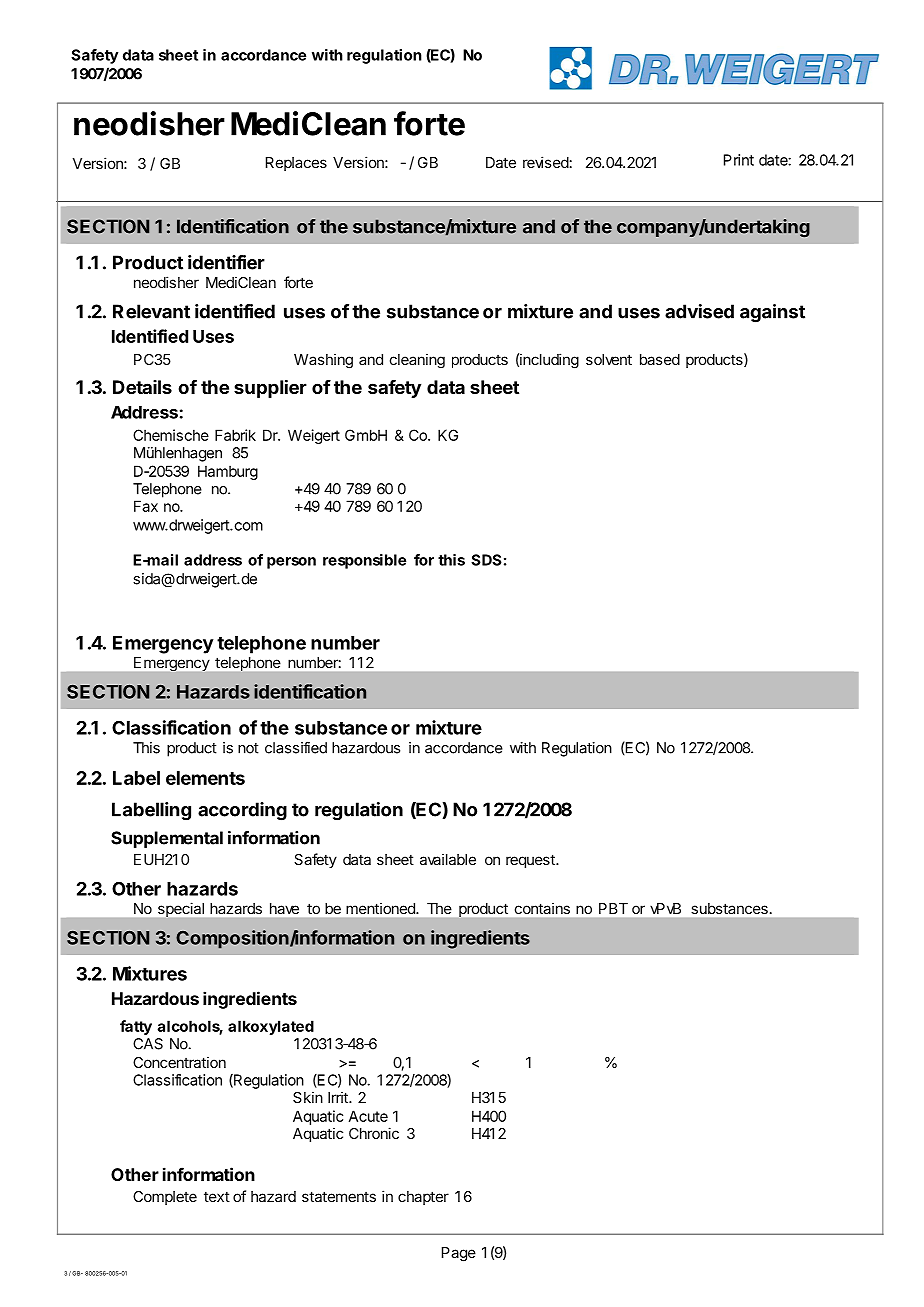 This image has width=924, height=1307. I want to click on request, so click(531, 861).
